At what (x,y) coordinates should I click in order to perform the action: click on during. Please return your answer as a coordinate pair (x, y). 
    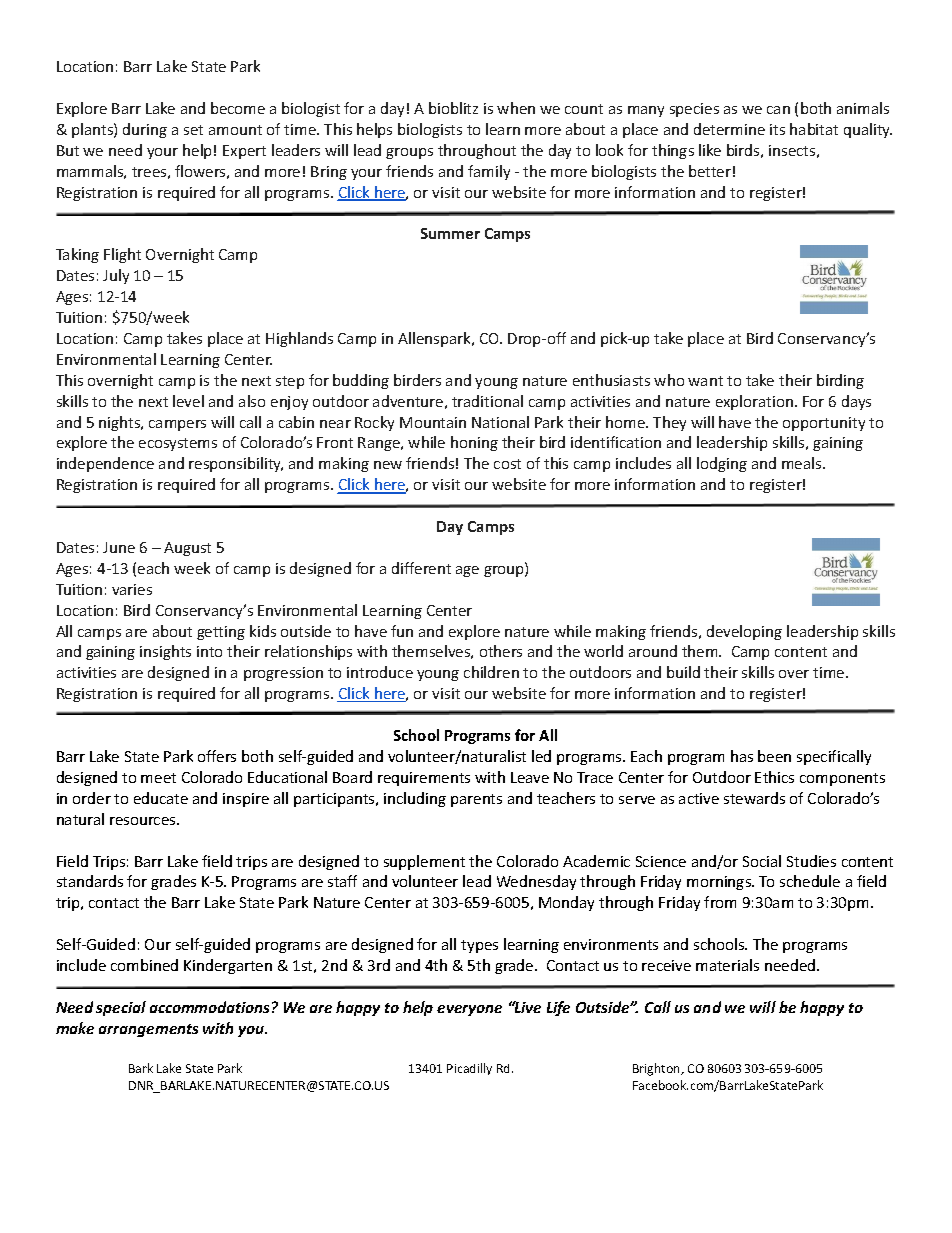
    Looking at the image, I should click on (145, 130).
